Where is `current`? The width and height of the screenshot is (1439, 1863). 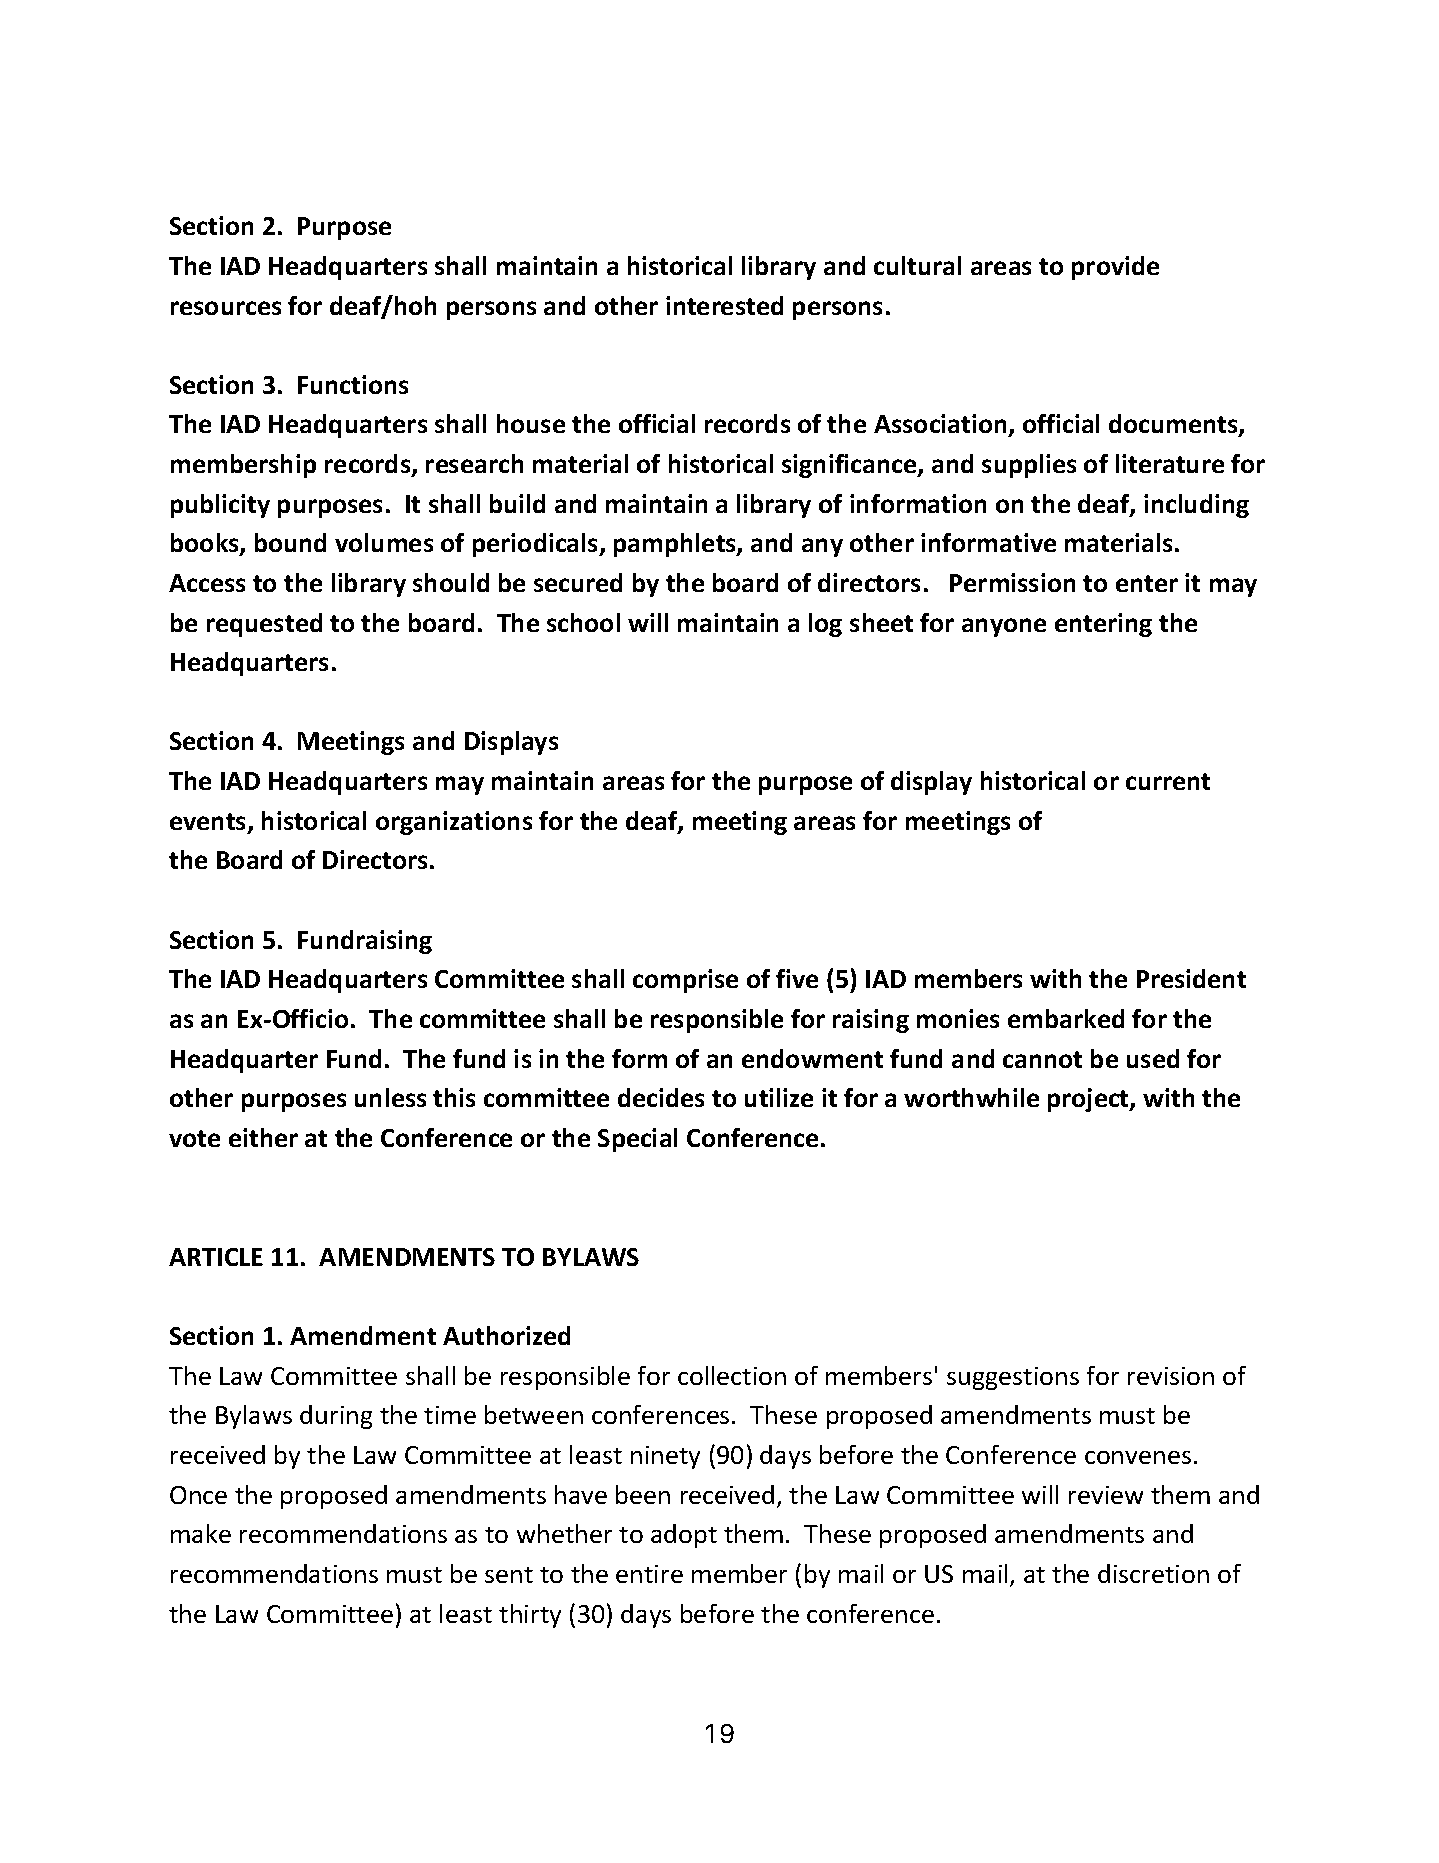
current is located at coordinates (1168, 781).
